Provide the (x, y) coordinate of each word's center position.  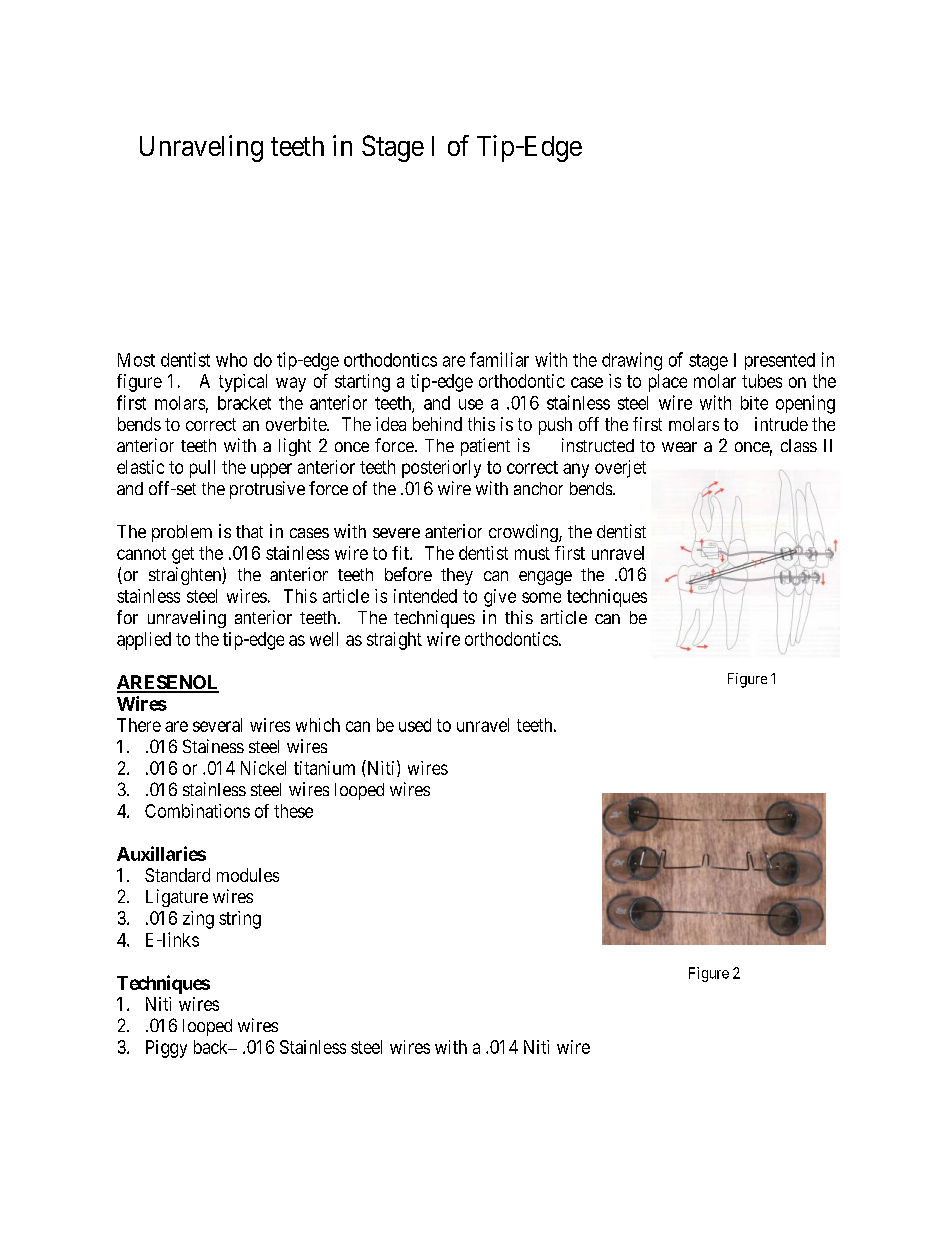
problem (182, 533)
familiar (499, 359)
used (415, 725)
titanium (324, 768)
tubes (762, 381)
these (293, 811)
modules (248, 875)
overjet (620, 469)
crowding (524, 533)
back (212, 1047)
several (217, 725)
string (240, 920)
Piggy (166, 1049)
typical (243, 383)
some (541, 597)
